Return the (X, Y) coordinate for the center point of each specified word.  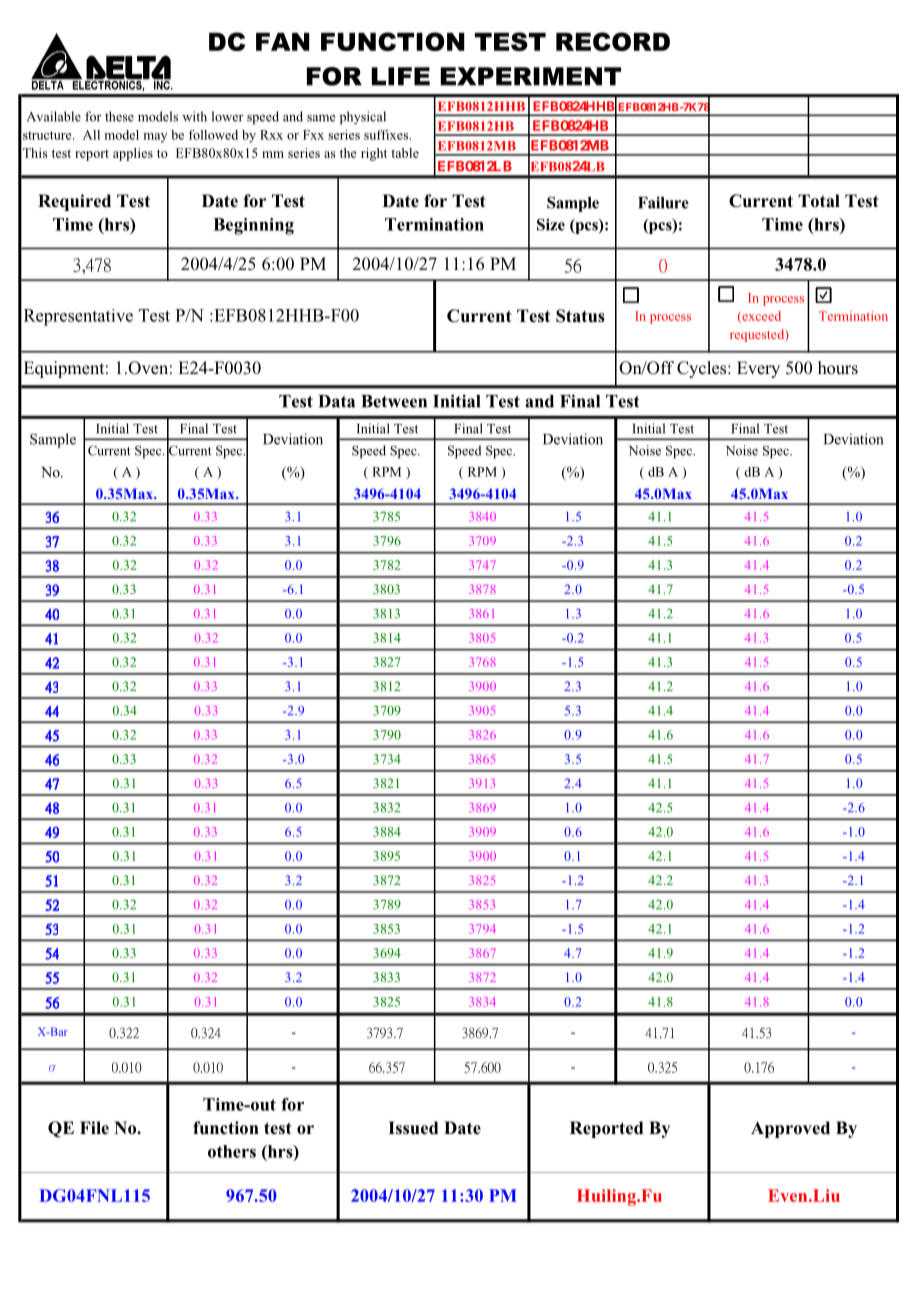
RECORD (613, 41)
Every (758, 369)
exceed (760, 317)
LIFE (401, 76)
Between (394, 401)
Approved (790, 1129)
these (119, 116)
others (232, 1151)
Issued (413, 1128)
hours (838, 368)
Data (337, 401)
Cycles (703, 369)
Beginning (253, 226)
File (94, 1128)
